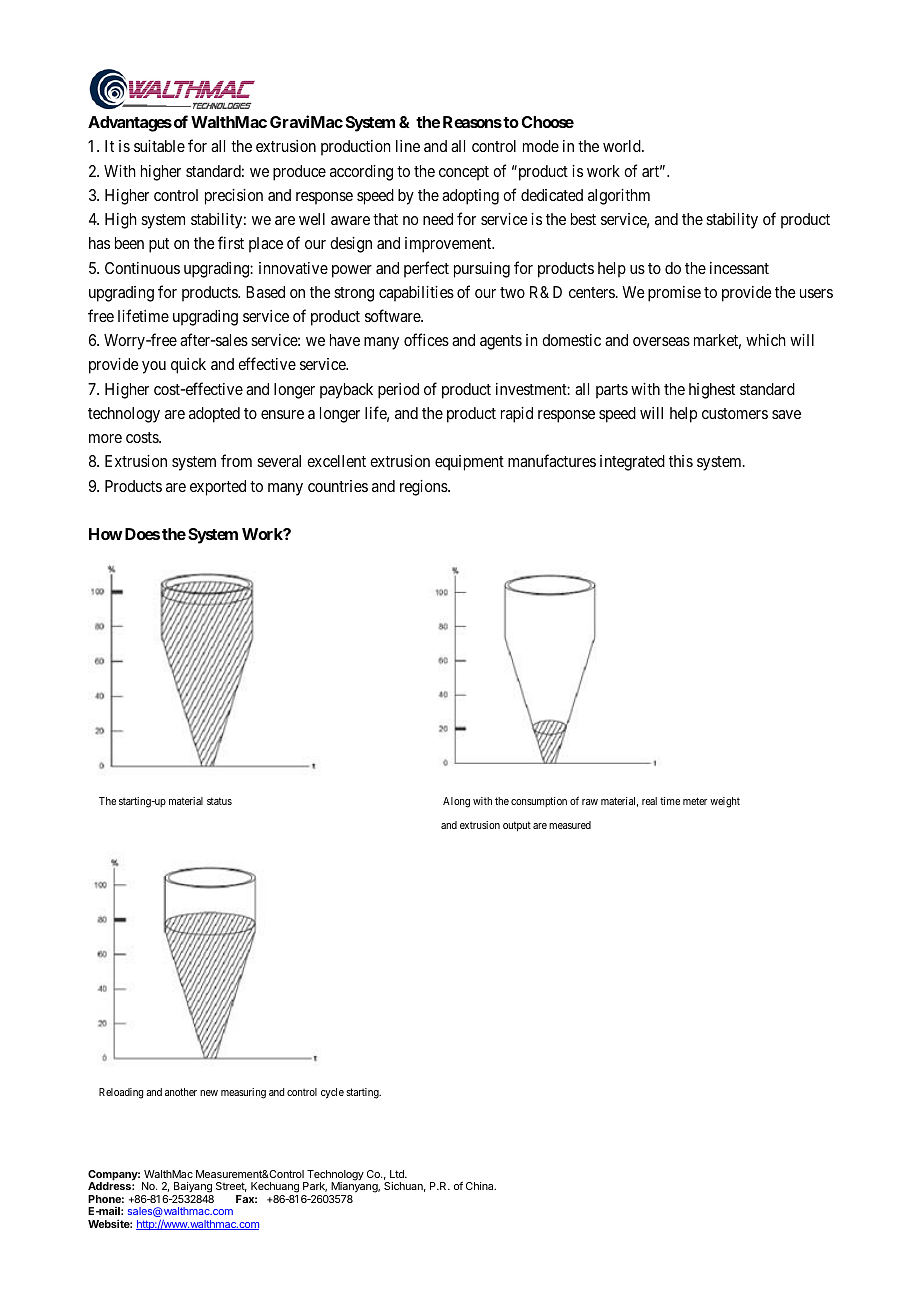  What do you see at coordinates (231, 1187) in the screenshot?
I see `Street` at bounding box center [231, 1187].
